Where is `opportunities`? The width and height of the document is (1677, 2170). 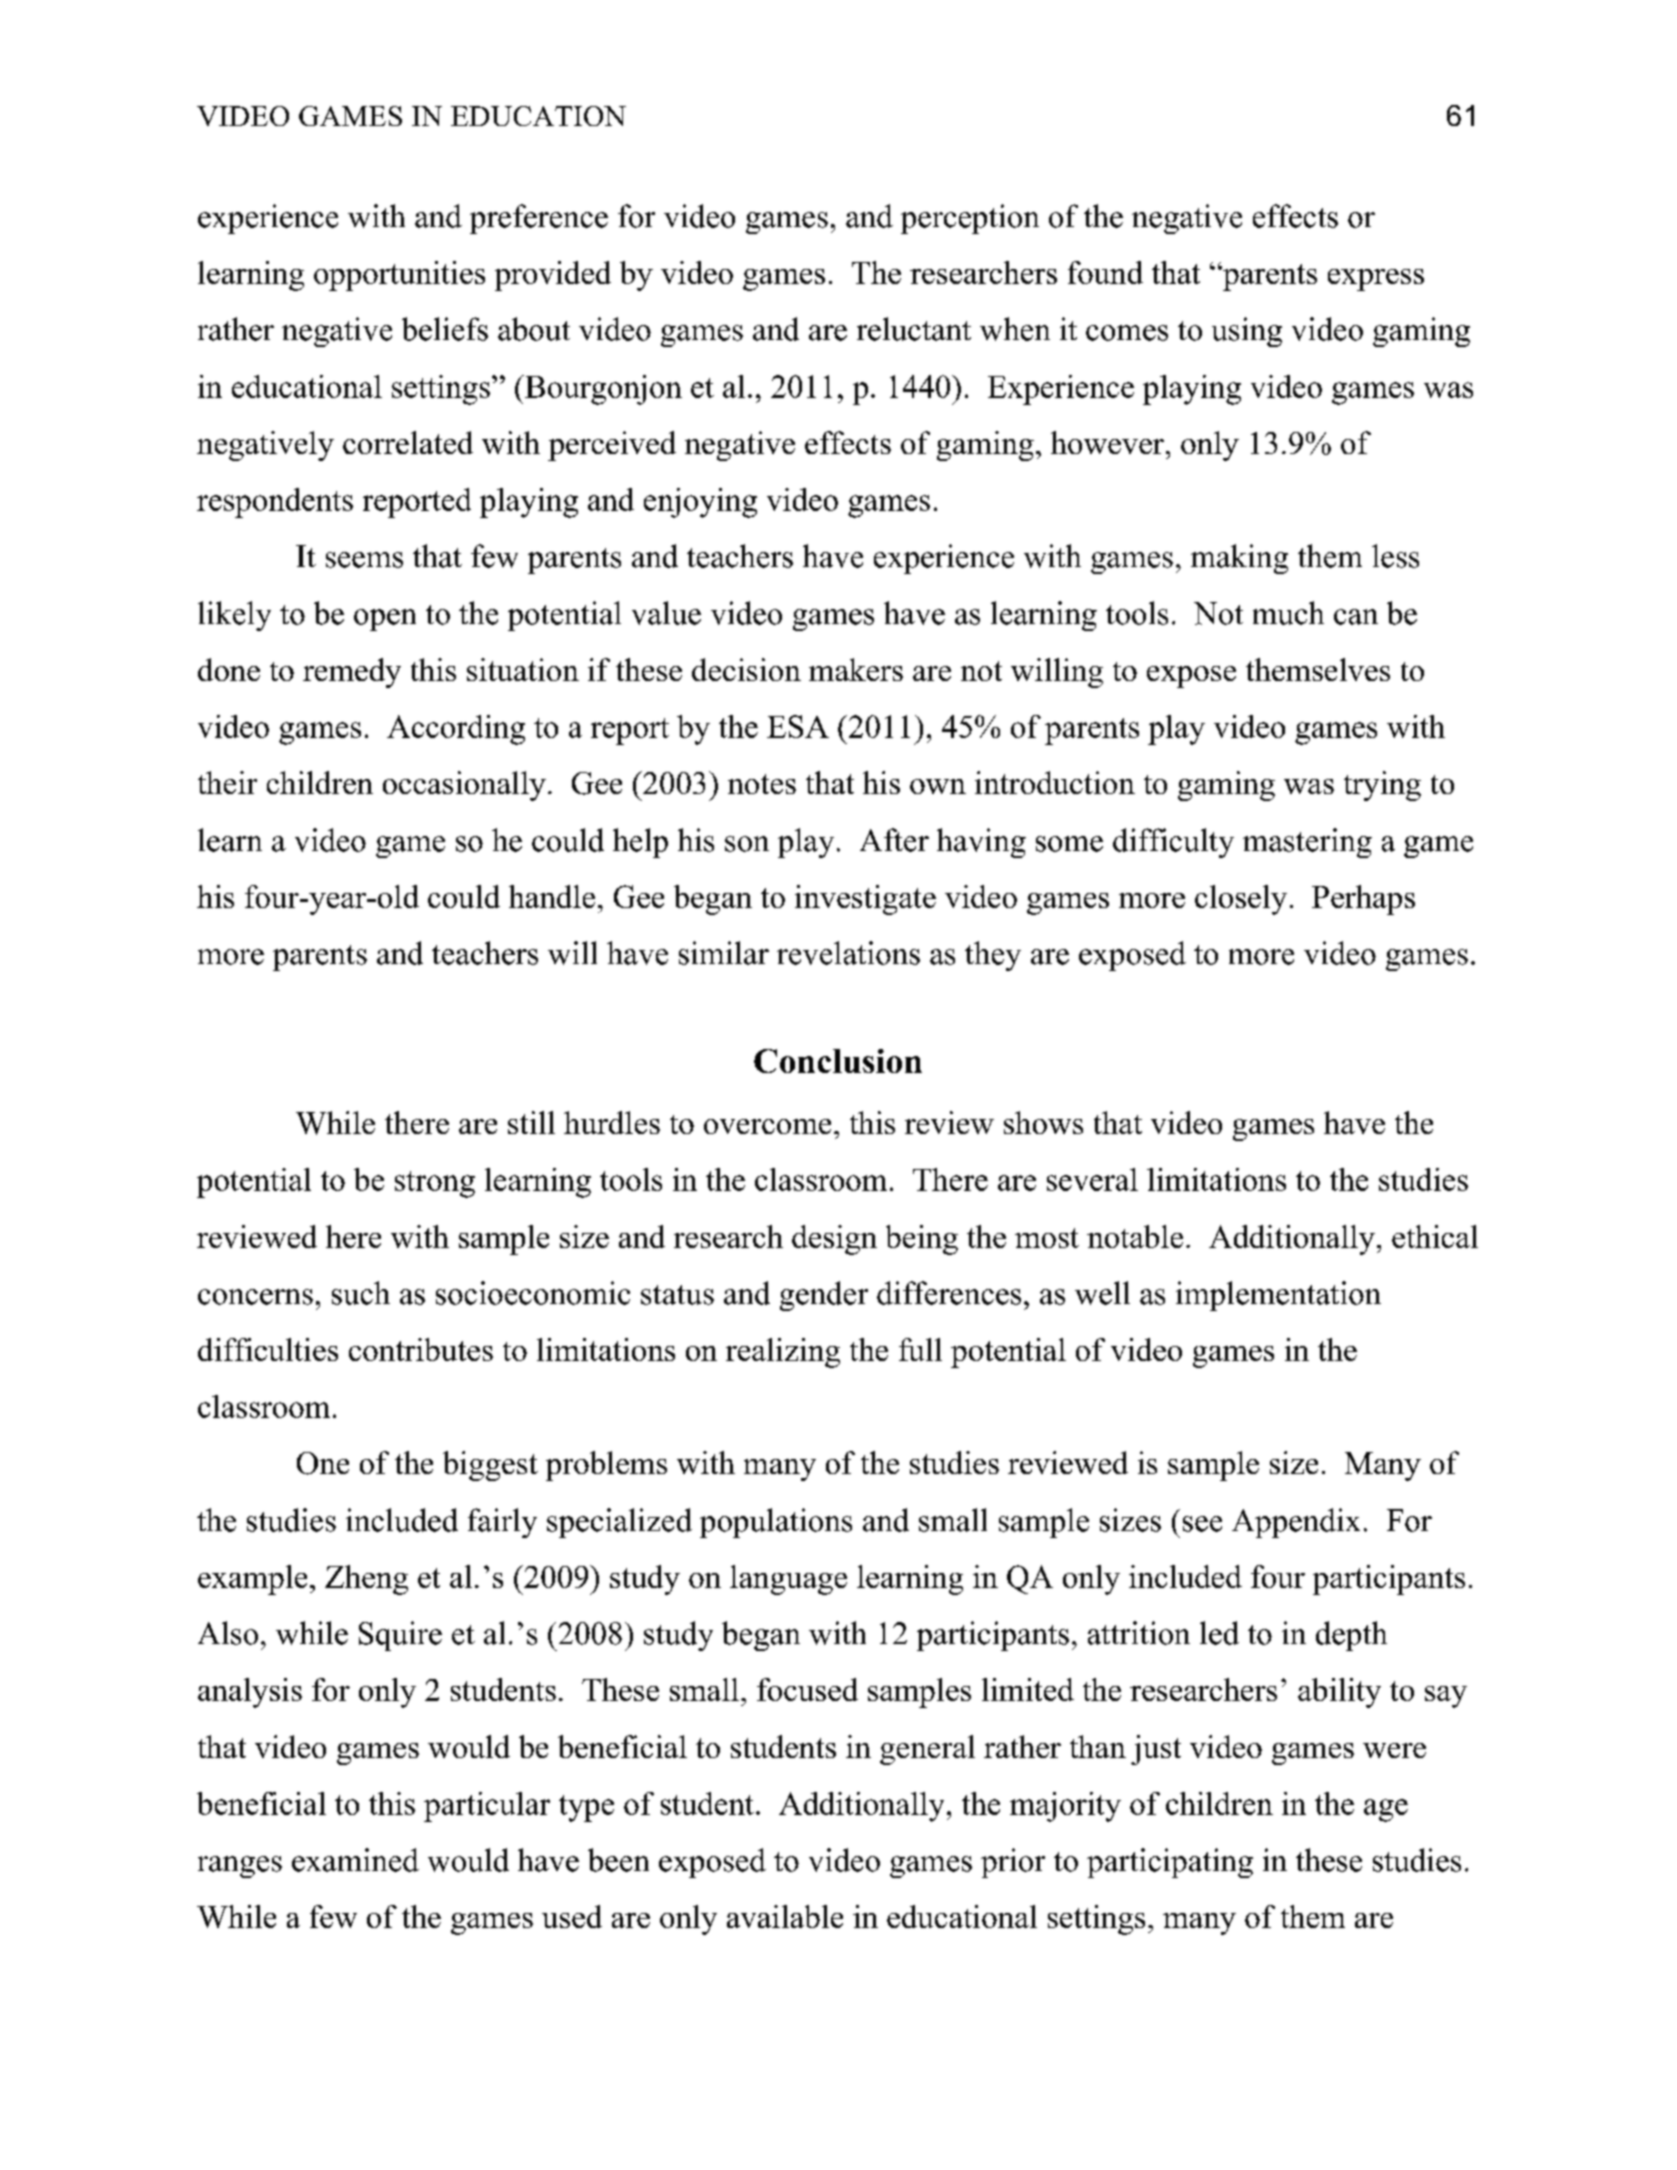 opportunities is located at coordinates (399, 276).
